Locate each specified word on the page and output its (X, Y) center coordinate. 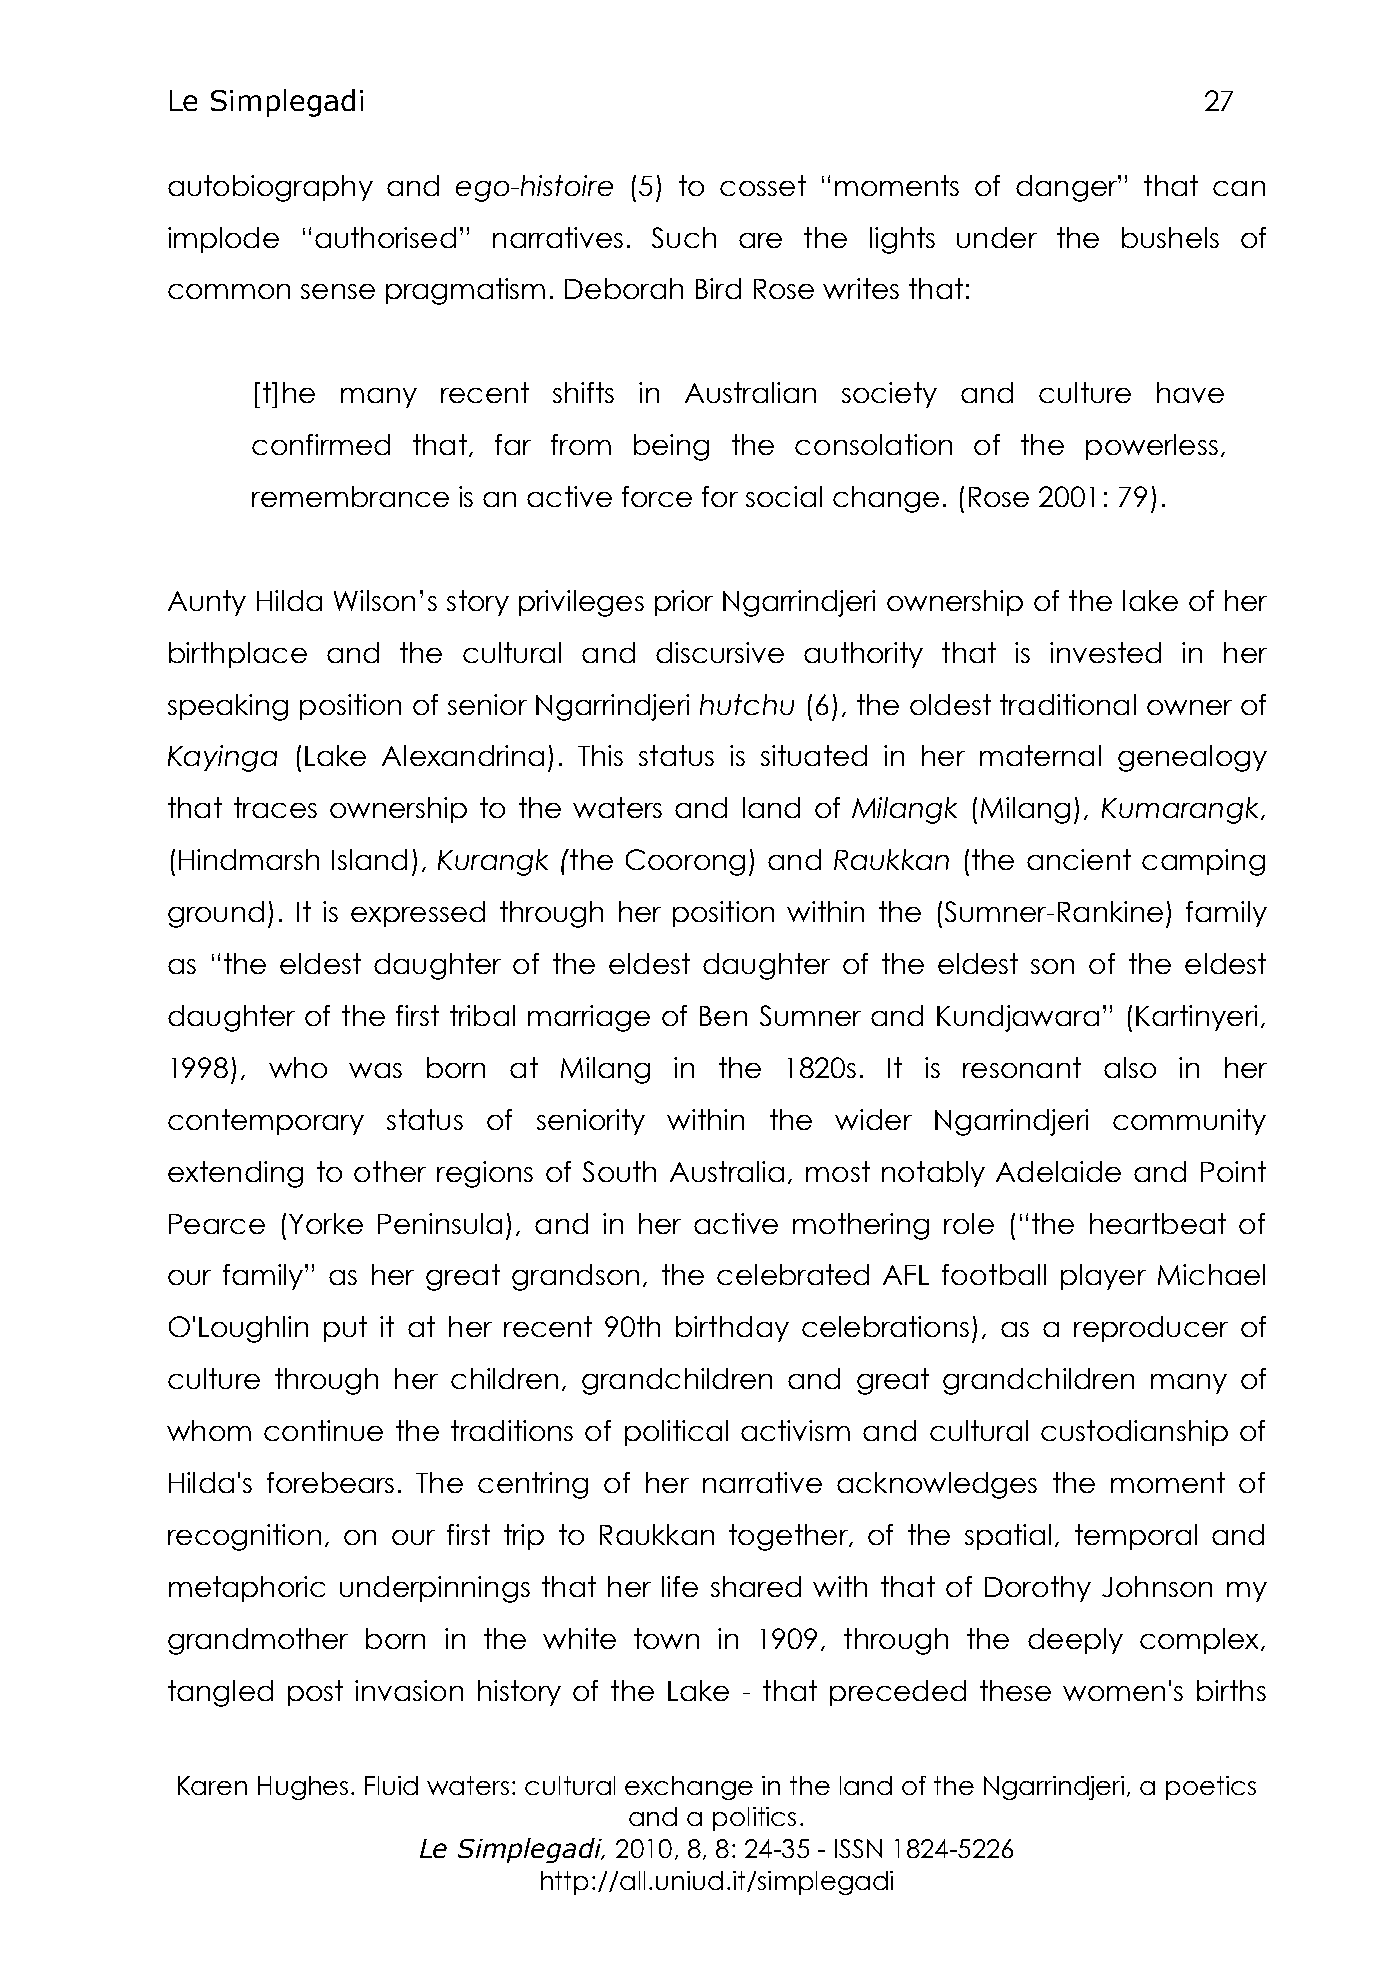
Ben (723, 1016)
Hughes (303, 1788)
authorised (385, 237)
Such (684, 237)
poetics (1211, 1788)
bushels (1170, 237)
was (375, 1070)
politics (754, 1819)
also (1130, 1067)
